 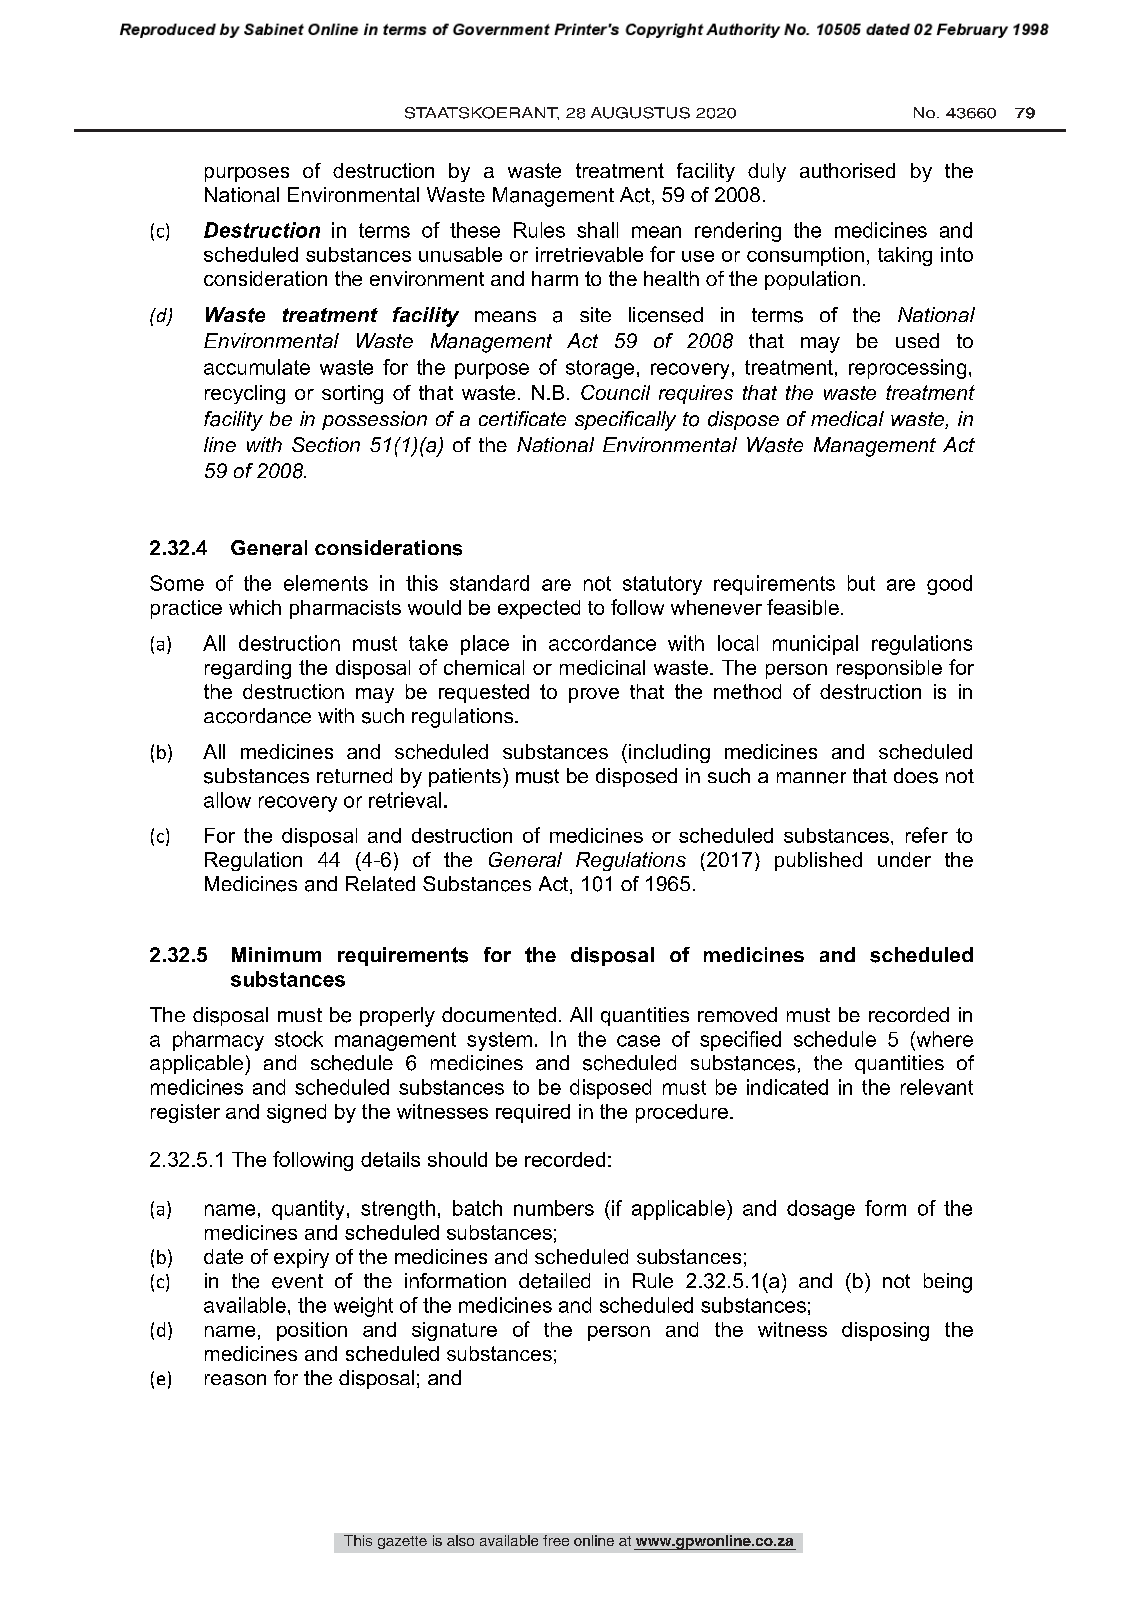 I want to click on allow, so click(x=227, y=800).
